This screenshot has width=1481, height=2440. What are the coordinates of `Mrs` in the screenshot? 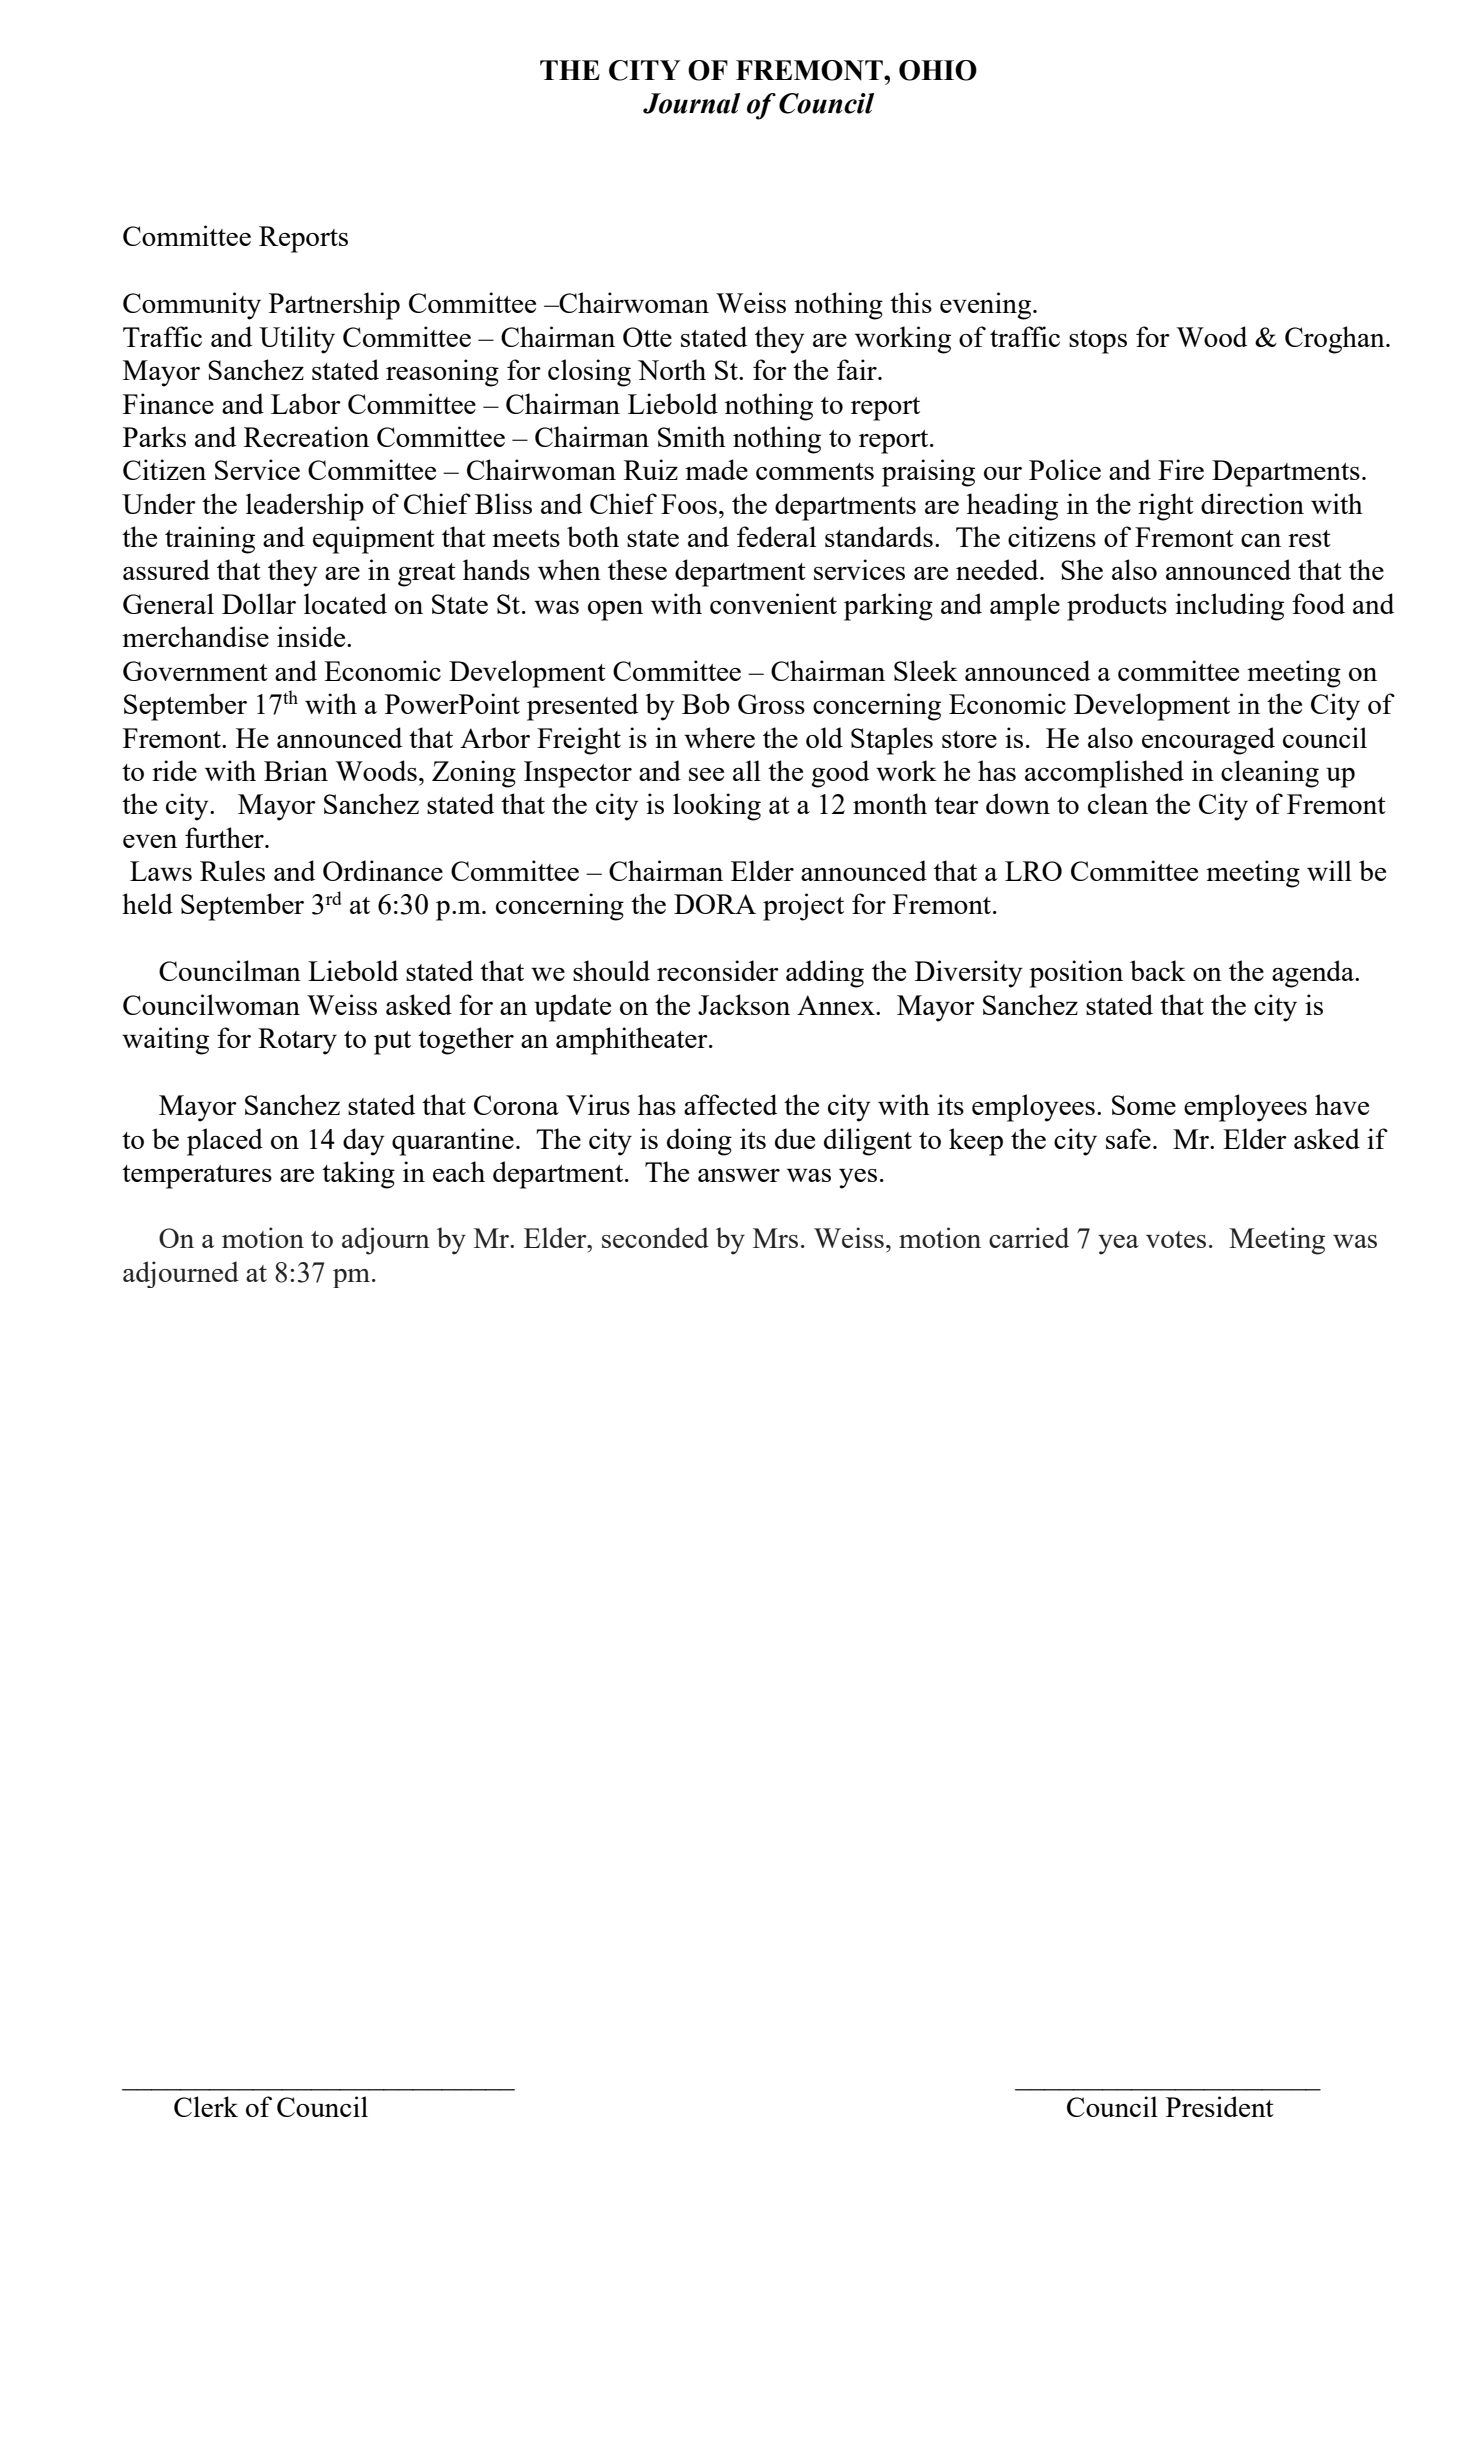 It's located at (775, 1238).
